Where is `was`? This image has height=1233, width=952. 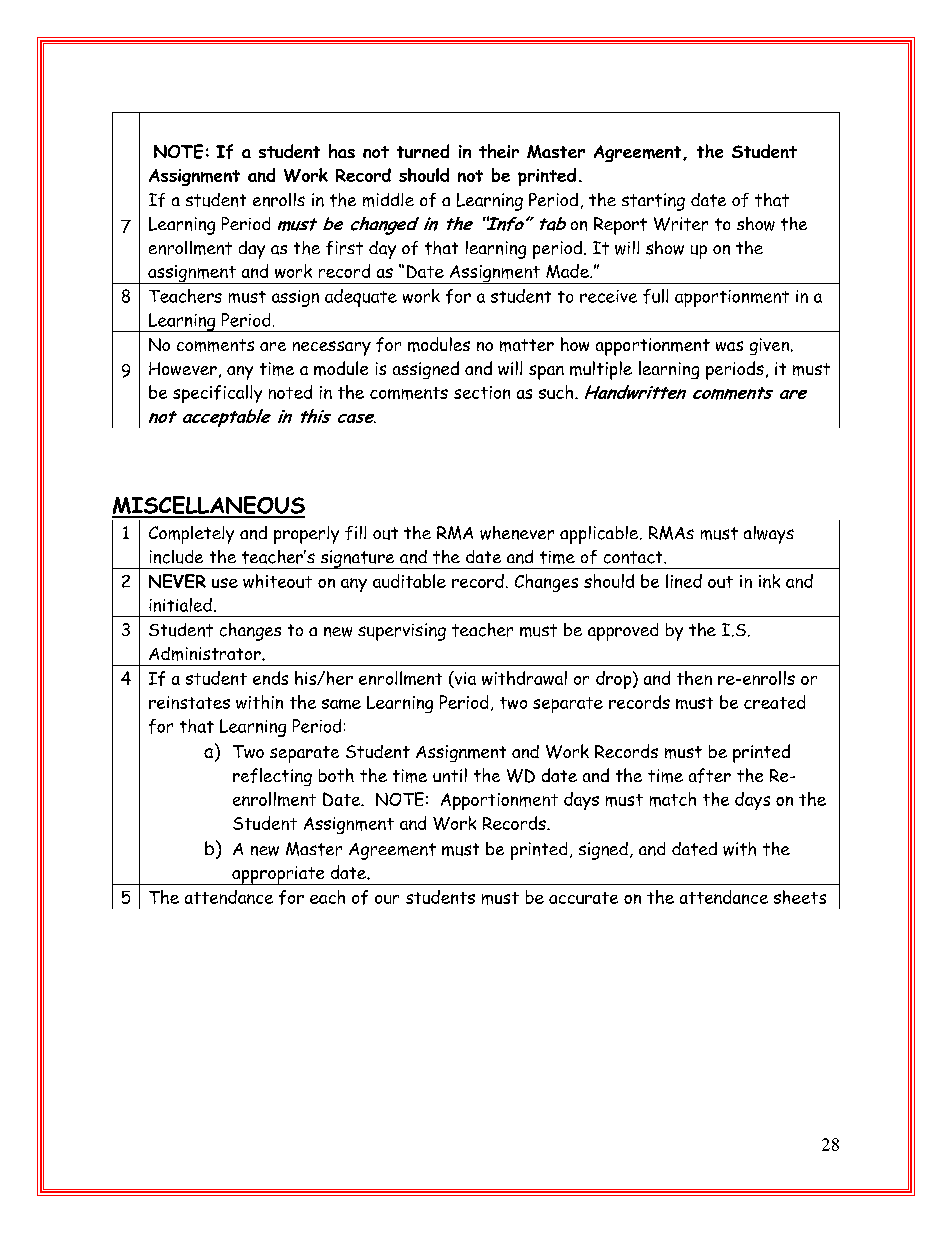 was is located at coordinates (729, 346).
